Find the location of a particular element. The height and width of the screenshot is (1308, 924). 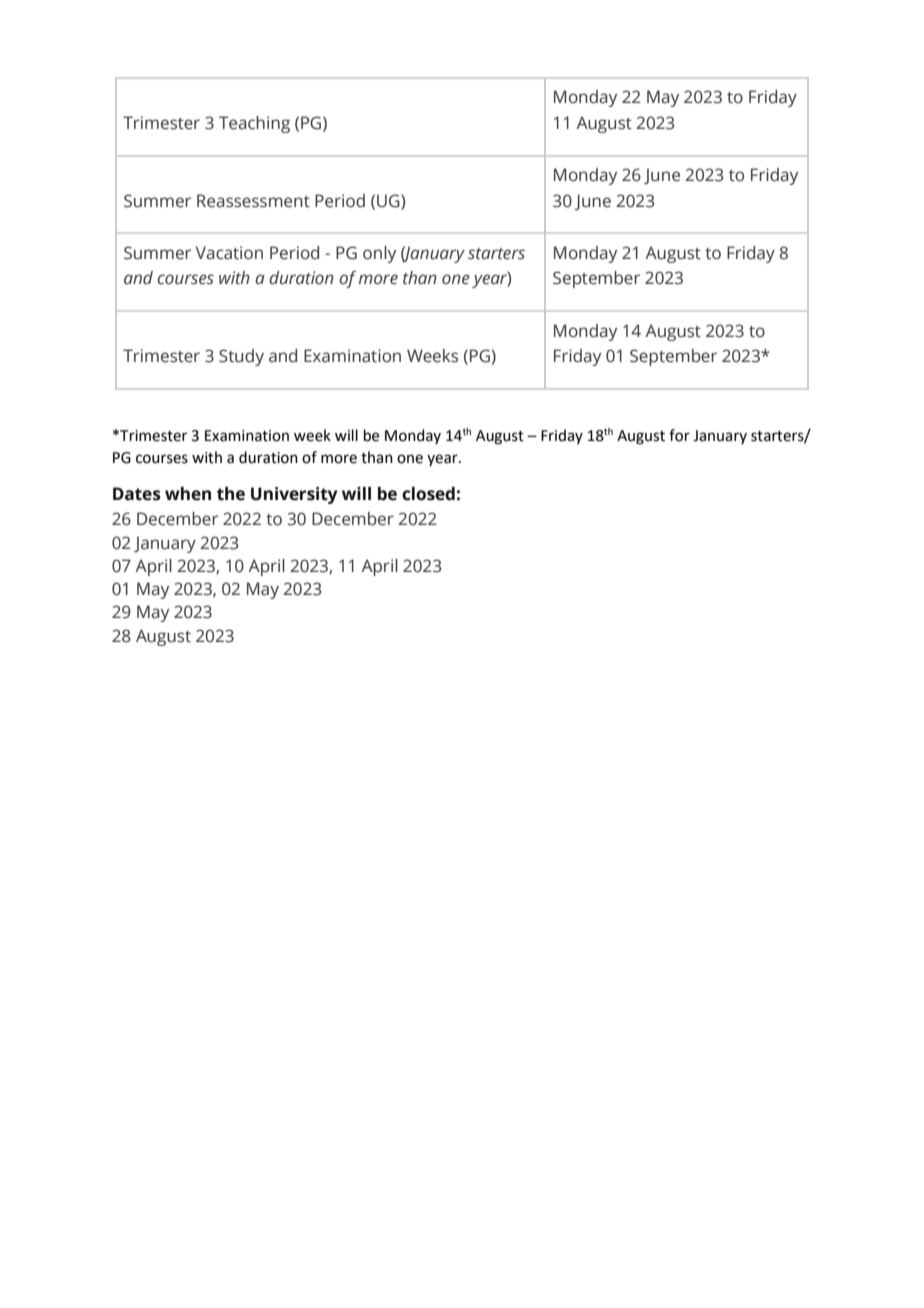

for is located at coordinates (679, 435).
